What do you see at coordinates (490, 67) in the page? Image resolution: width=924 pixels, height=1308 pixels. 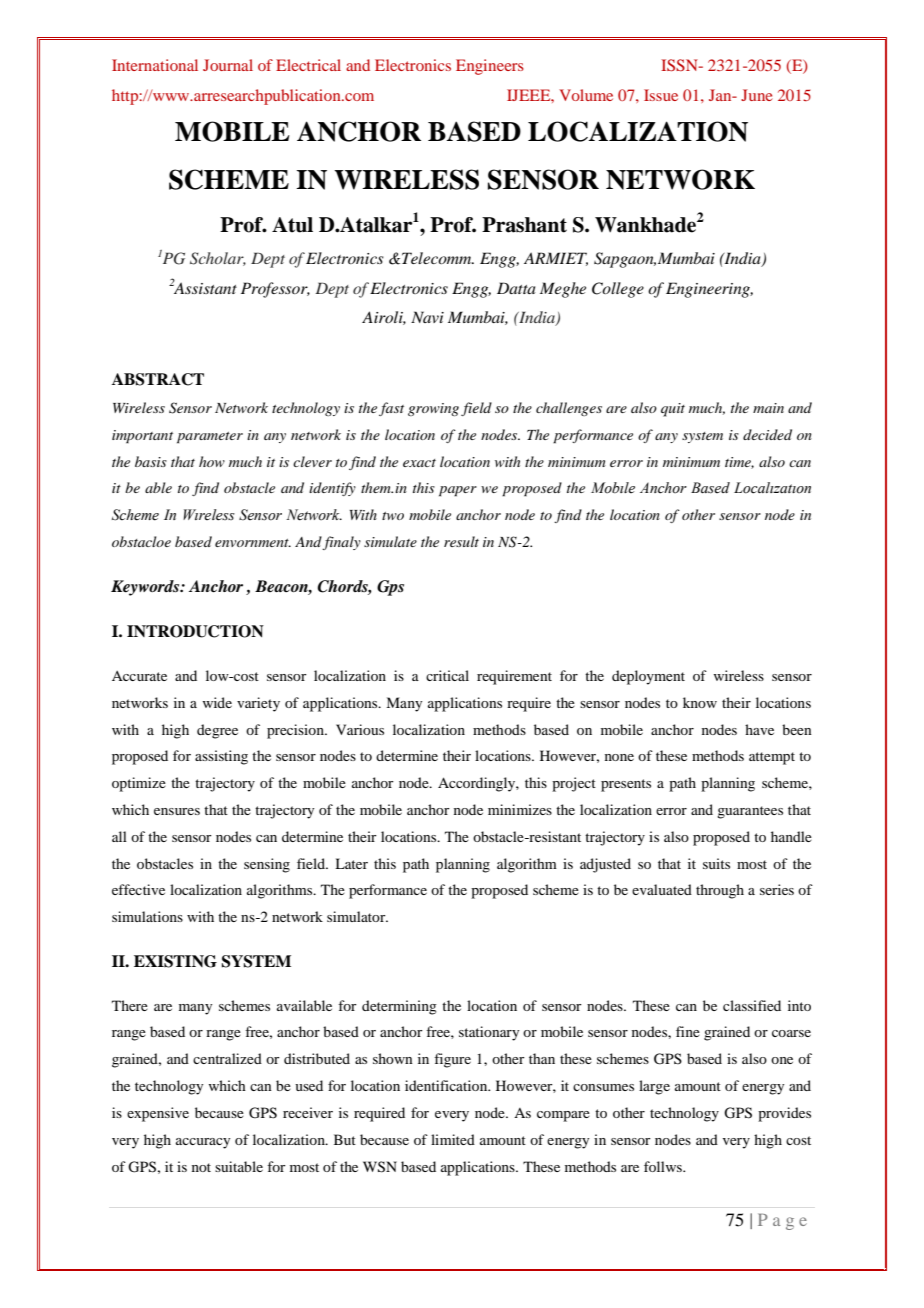 I see `Engineers` at bounding box center [490, 67].
